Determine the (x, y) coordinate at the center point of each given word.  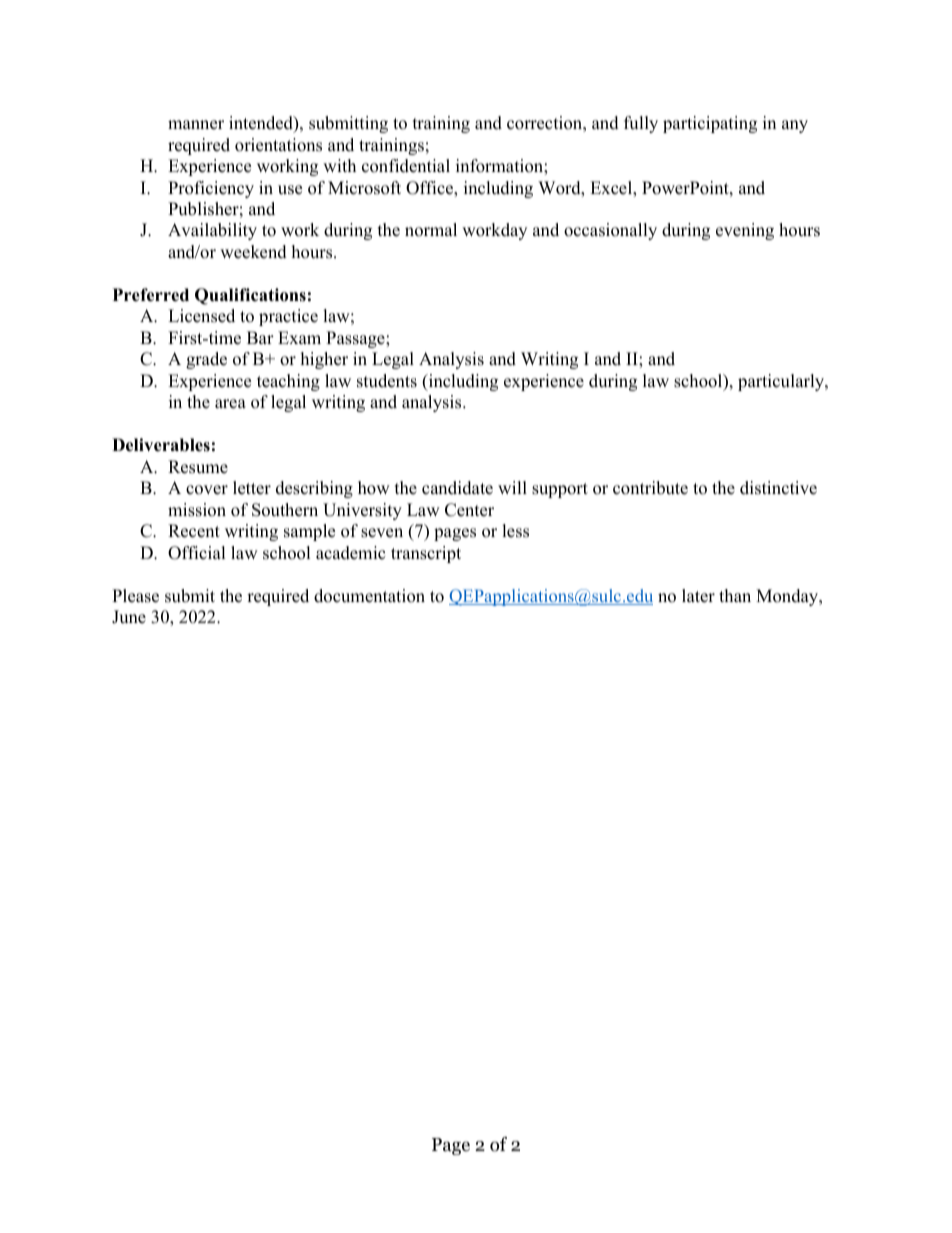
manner (196, 125)
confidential (406, 166)
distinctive (778, 488)
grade (206, 360)
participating (710, 124)
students (387, 381)
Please (135, 596)
